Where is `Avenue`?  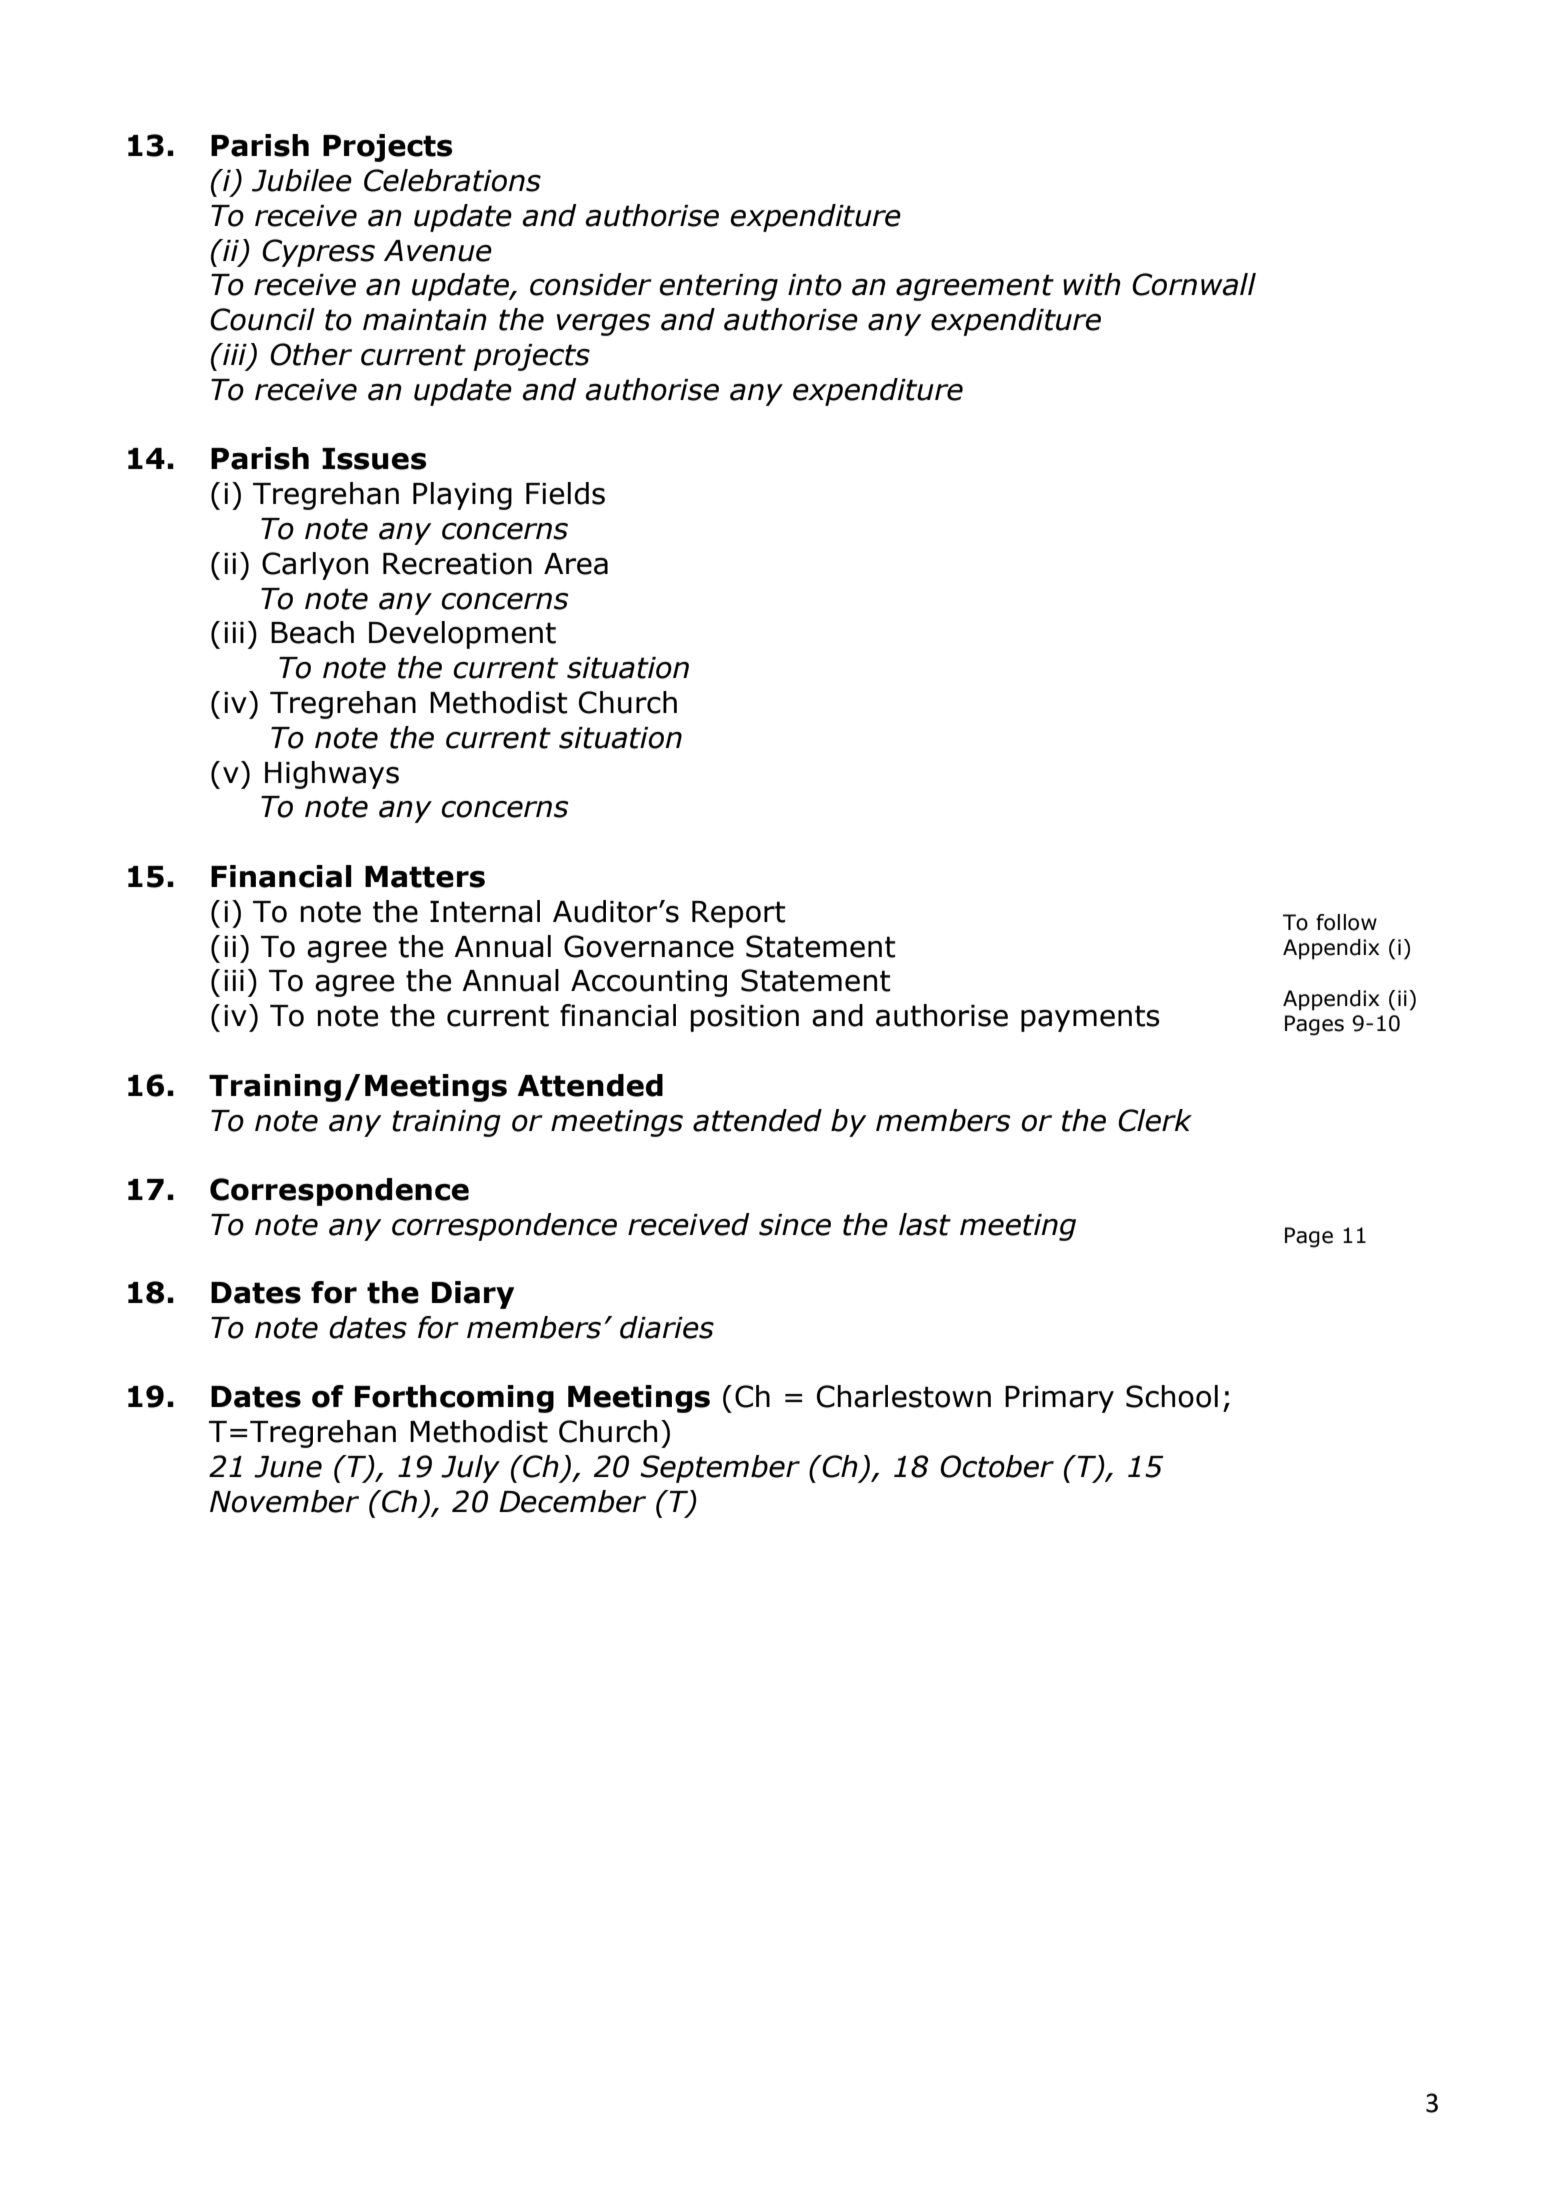 Avenue is located at coordinates (438, 251).
